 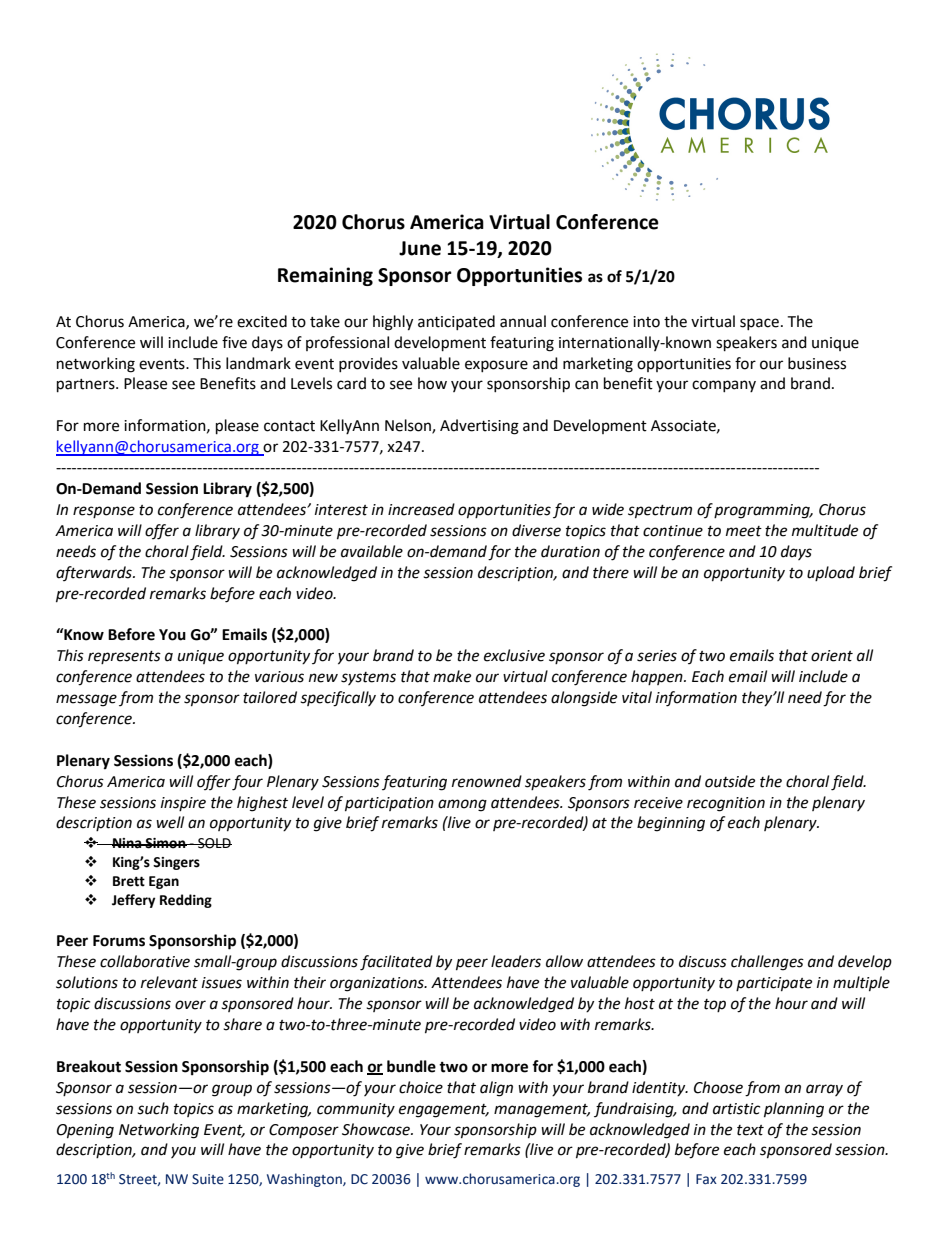 I want to click on space, so click(x=759, y=324).
